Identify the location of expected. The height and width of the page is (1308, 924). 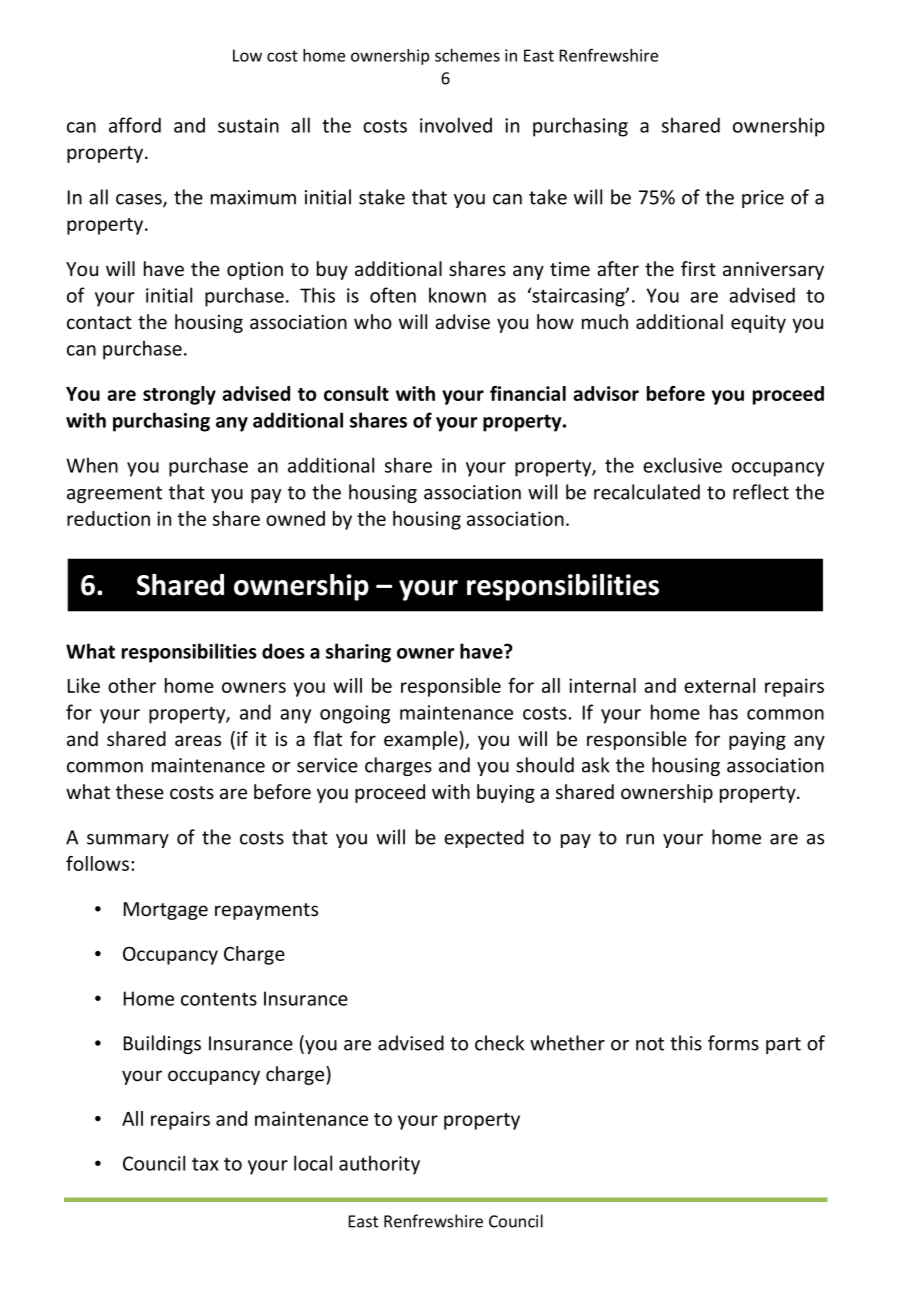
(484, 838).
